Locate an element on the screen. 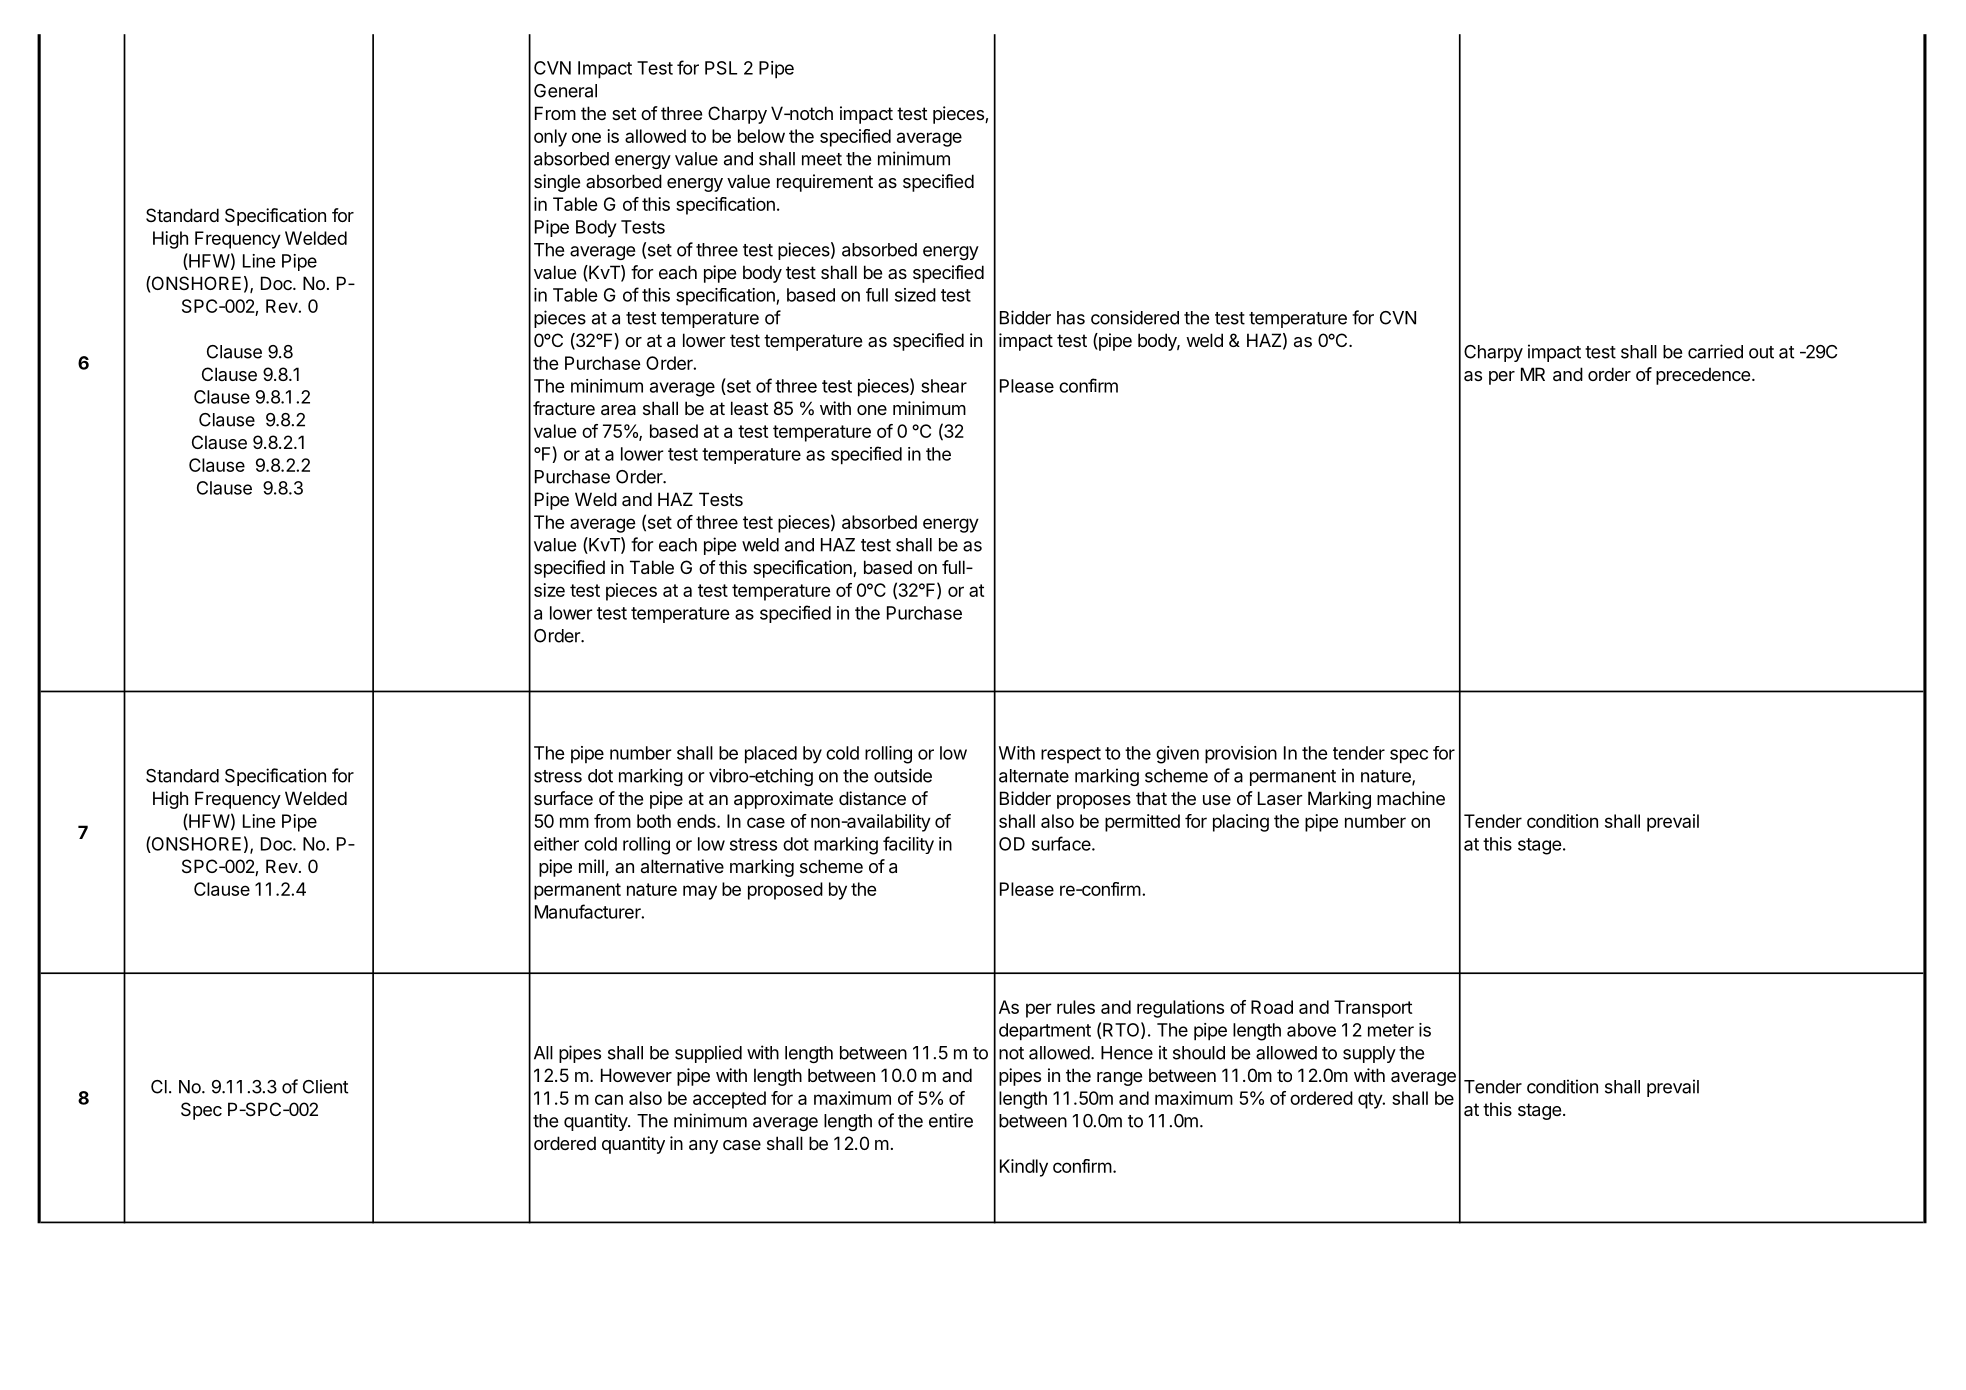 Image resolution: width=1966 pixels, height=1390 pixels. entire is located at coordinates (951, 1120).
